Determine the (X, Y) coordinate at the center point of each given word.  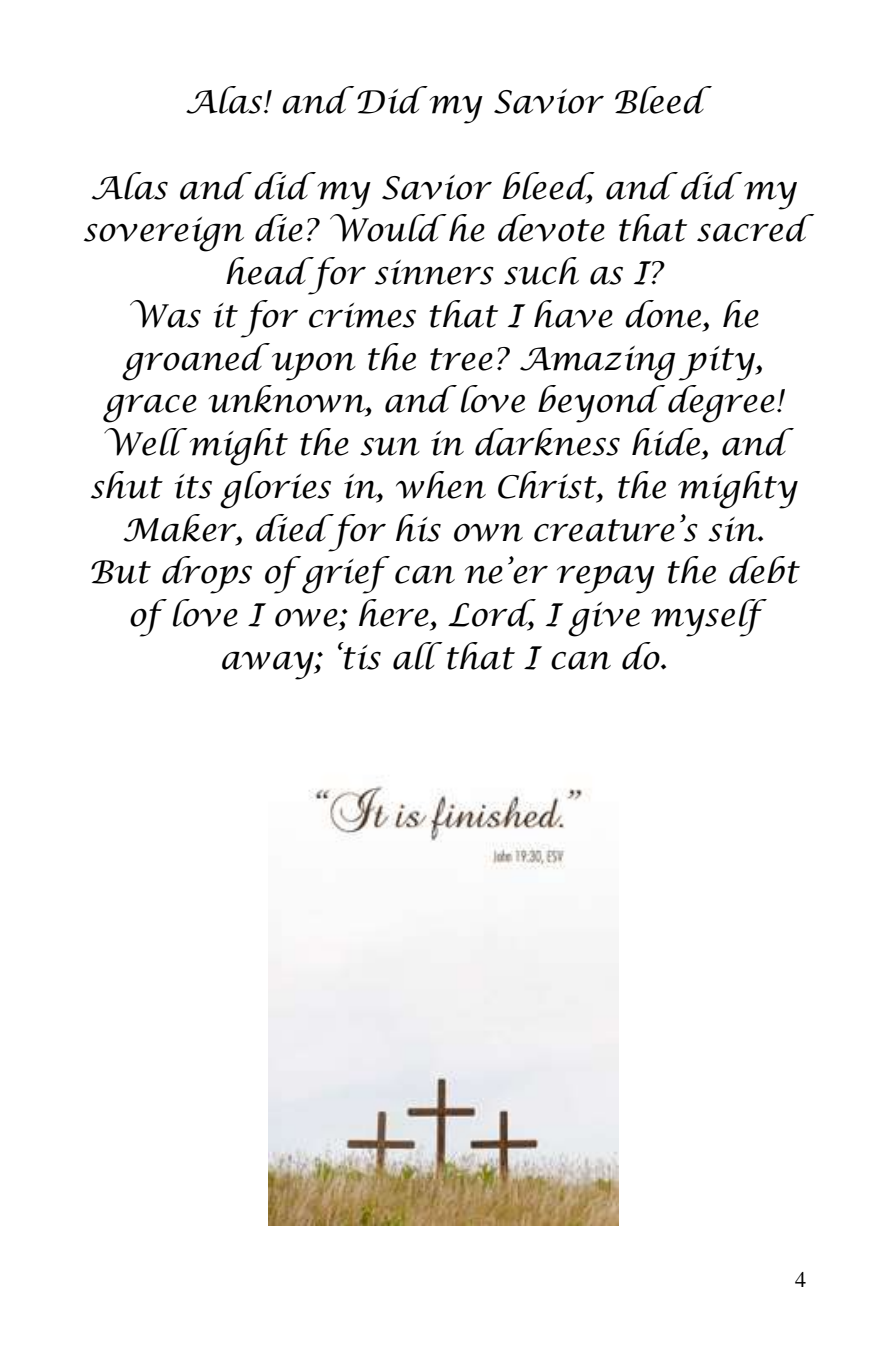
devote (551, 228)
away (269, 665)
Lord (492, 614)
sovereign (164, 234)
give (604, 619)
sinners (434, 272)
